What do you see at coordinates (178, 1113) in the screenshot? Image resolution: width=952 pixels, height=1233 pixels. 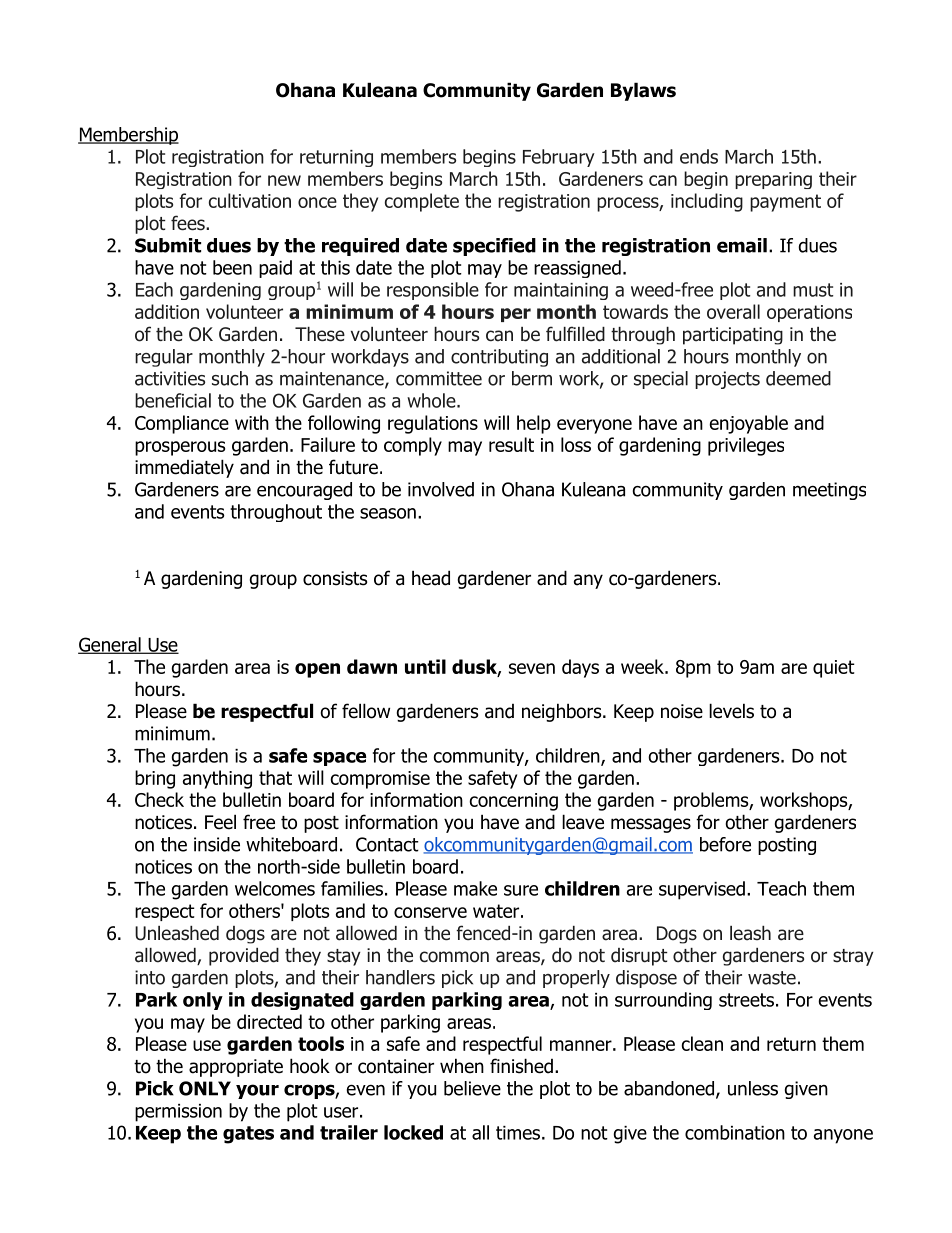 I see `permission` at bounding box center [178, 1113].
